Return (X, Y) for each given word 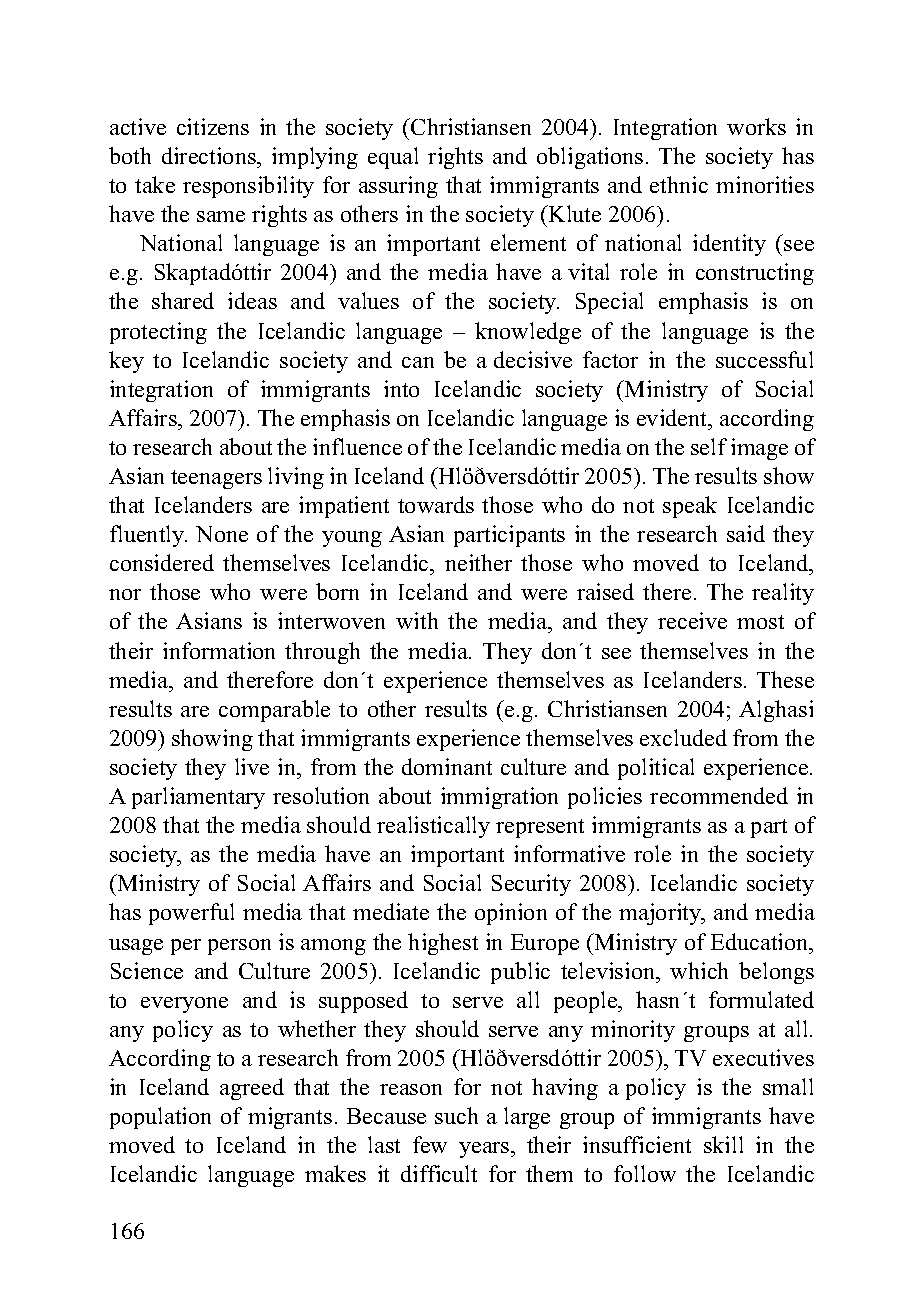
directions (210, 155)
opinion (511, 914)
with (417, 620)
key (126, 362)
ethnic (679, 184)
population (160, 1118)
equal (393, 158)
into (401, 388)
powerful (191, 914)
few (430, 1144)
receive (692, 620)
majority (661, 914)
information (219, 650)
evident (673, 417)
